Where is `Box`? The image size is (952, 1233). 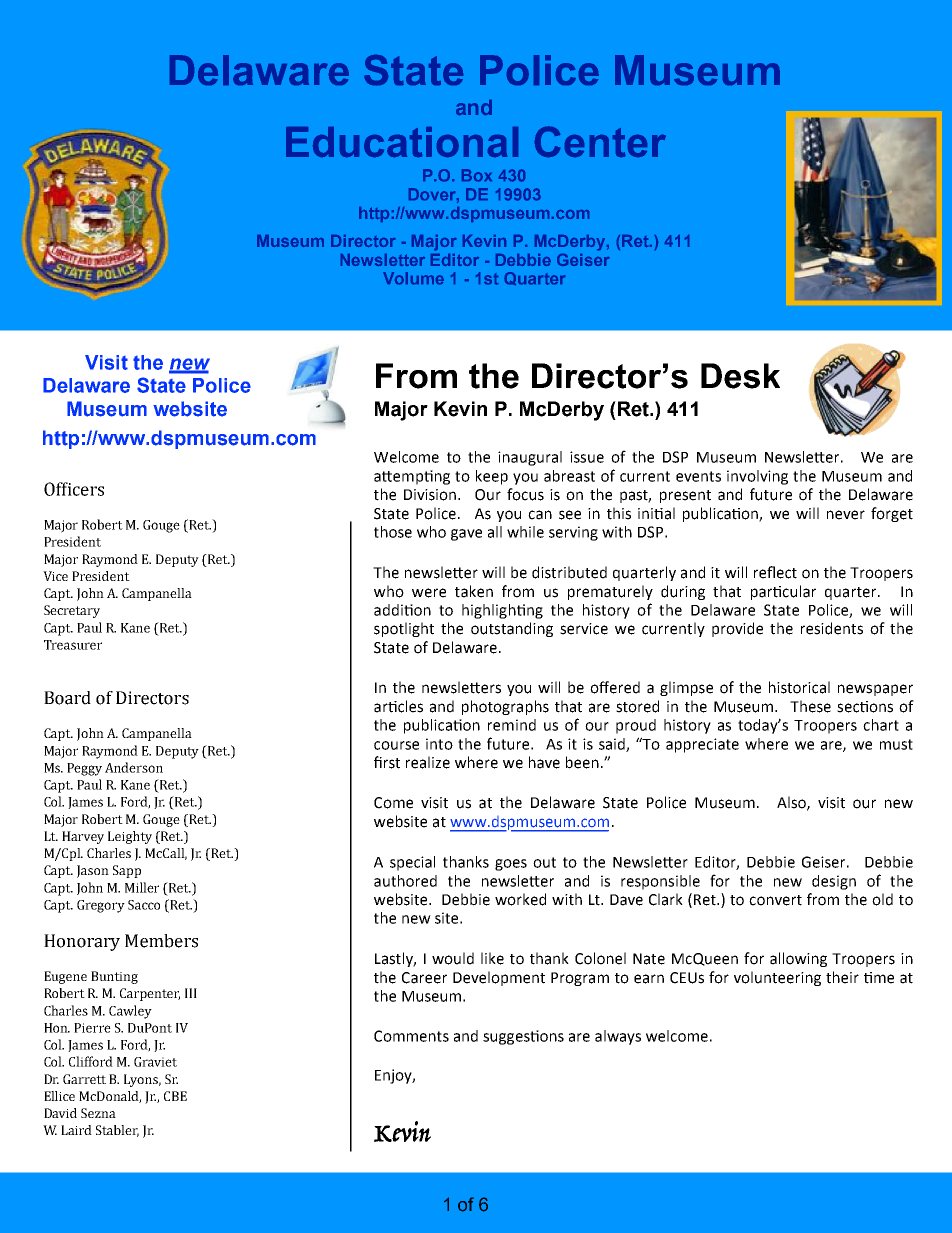
Box is located at coordinates (477, 175).
